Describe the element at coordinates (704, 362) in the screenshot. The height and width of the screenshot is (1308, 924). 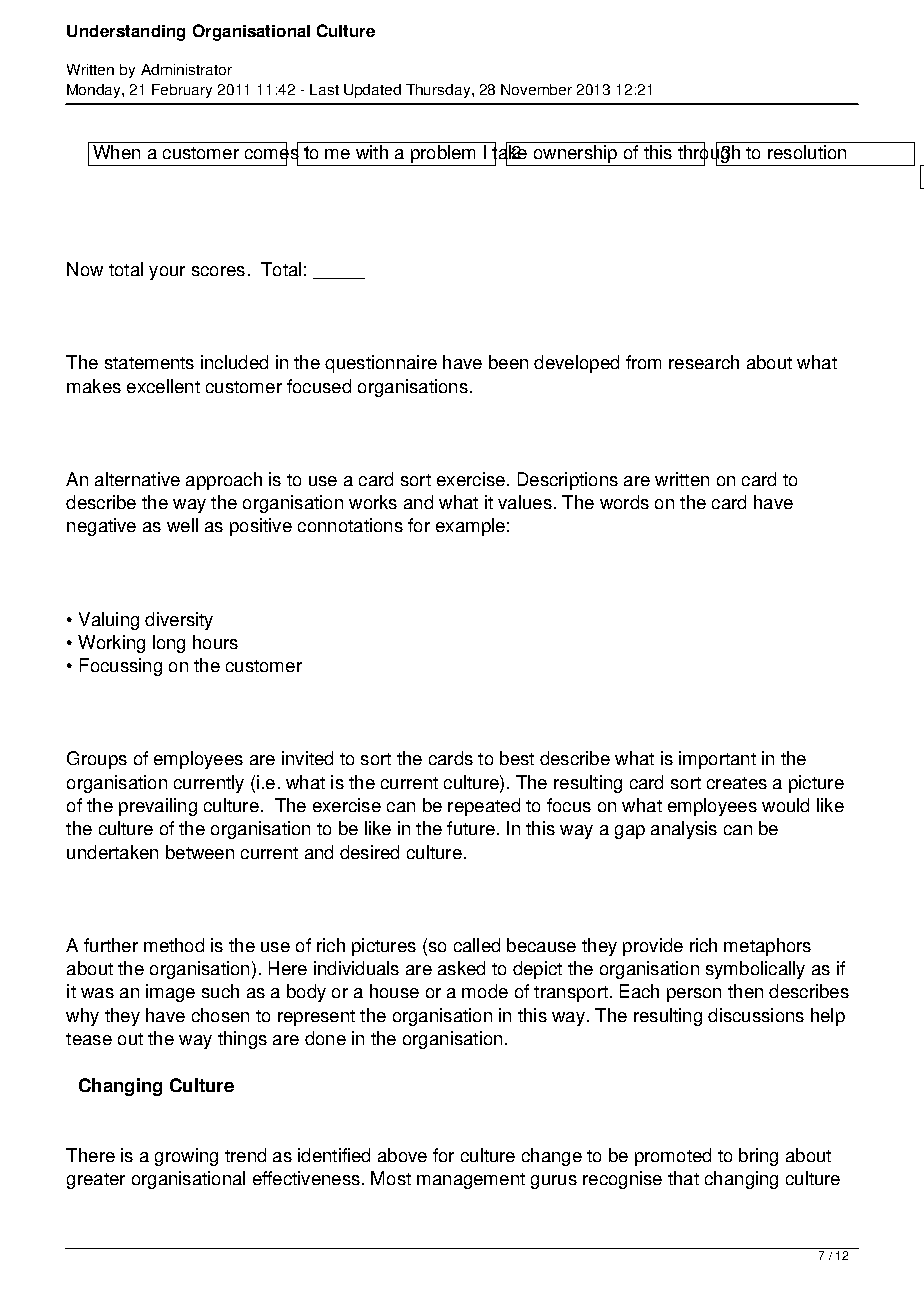
I see `research` at that location.
